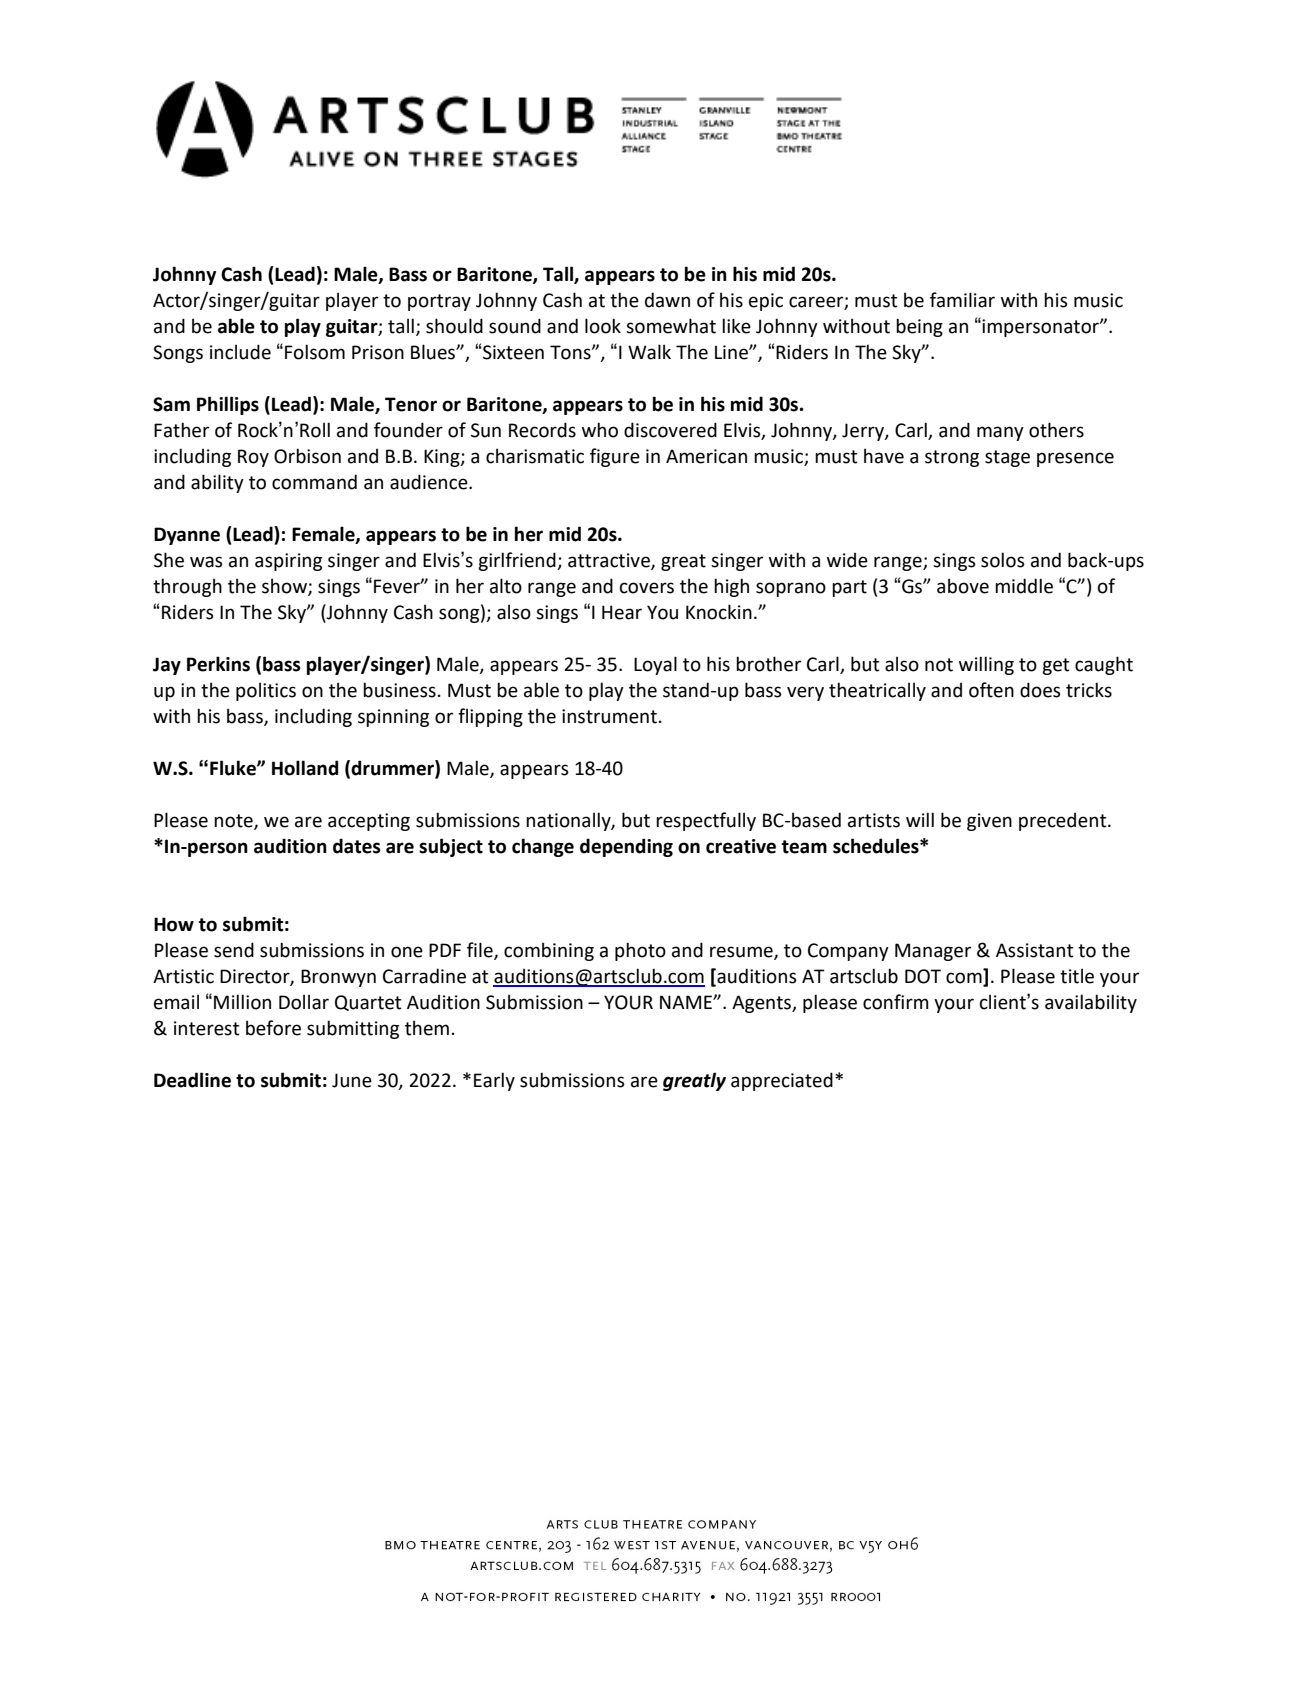 This document has height=1687, width=1303. What do you see at coordinates (273, 1028) in the document?
I see `before` at bounding box center [273, 1028].
